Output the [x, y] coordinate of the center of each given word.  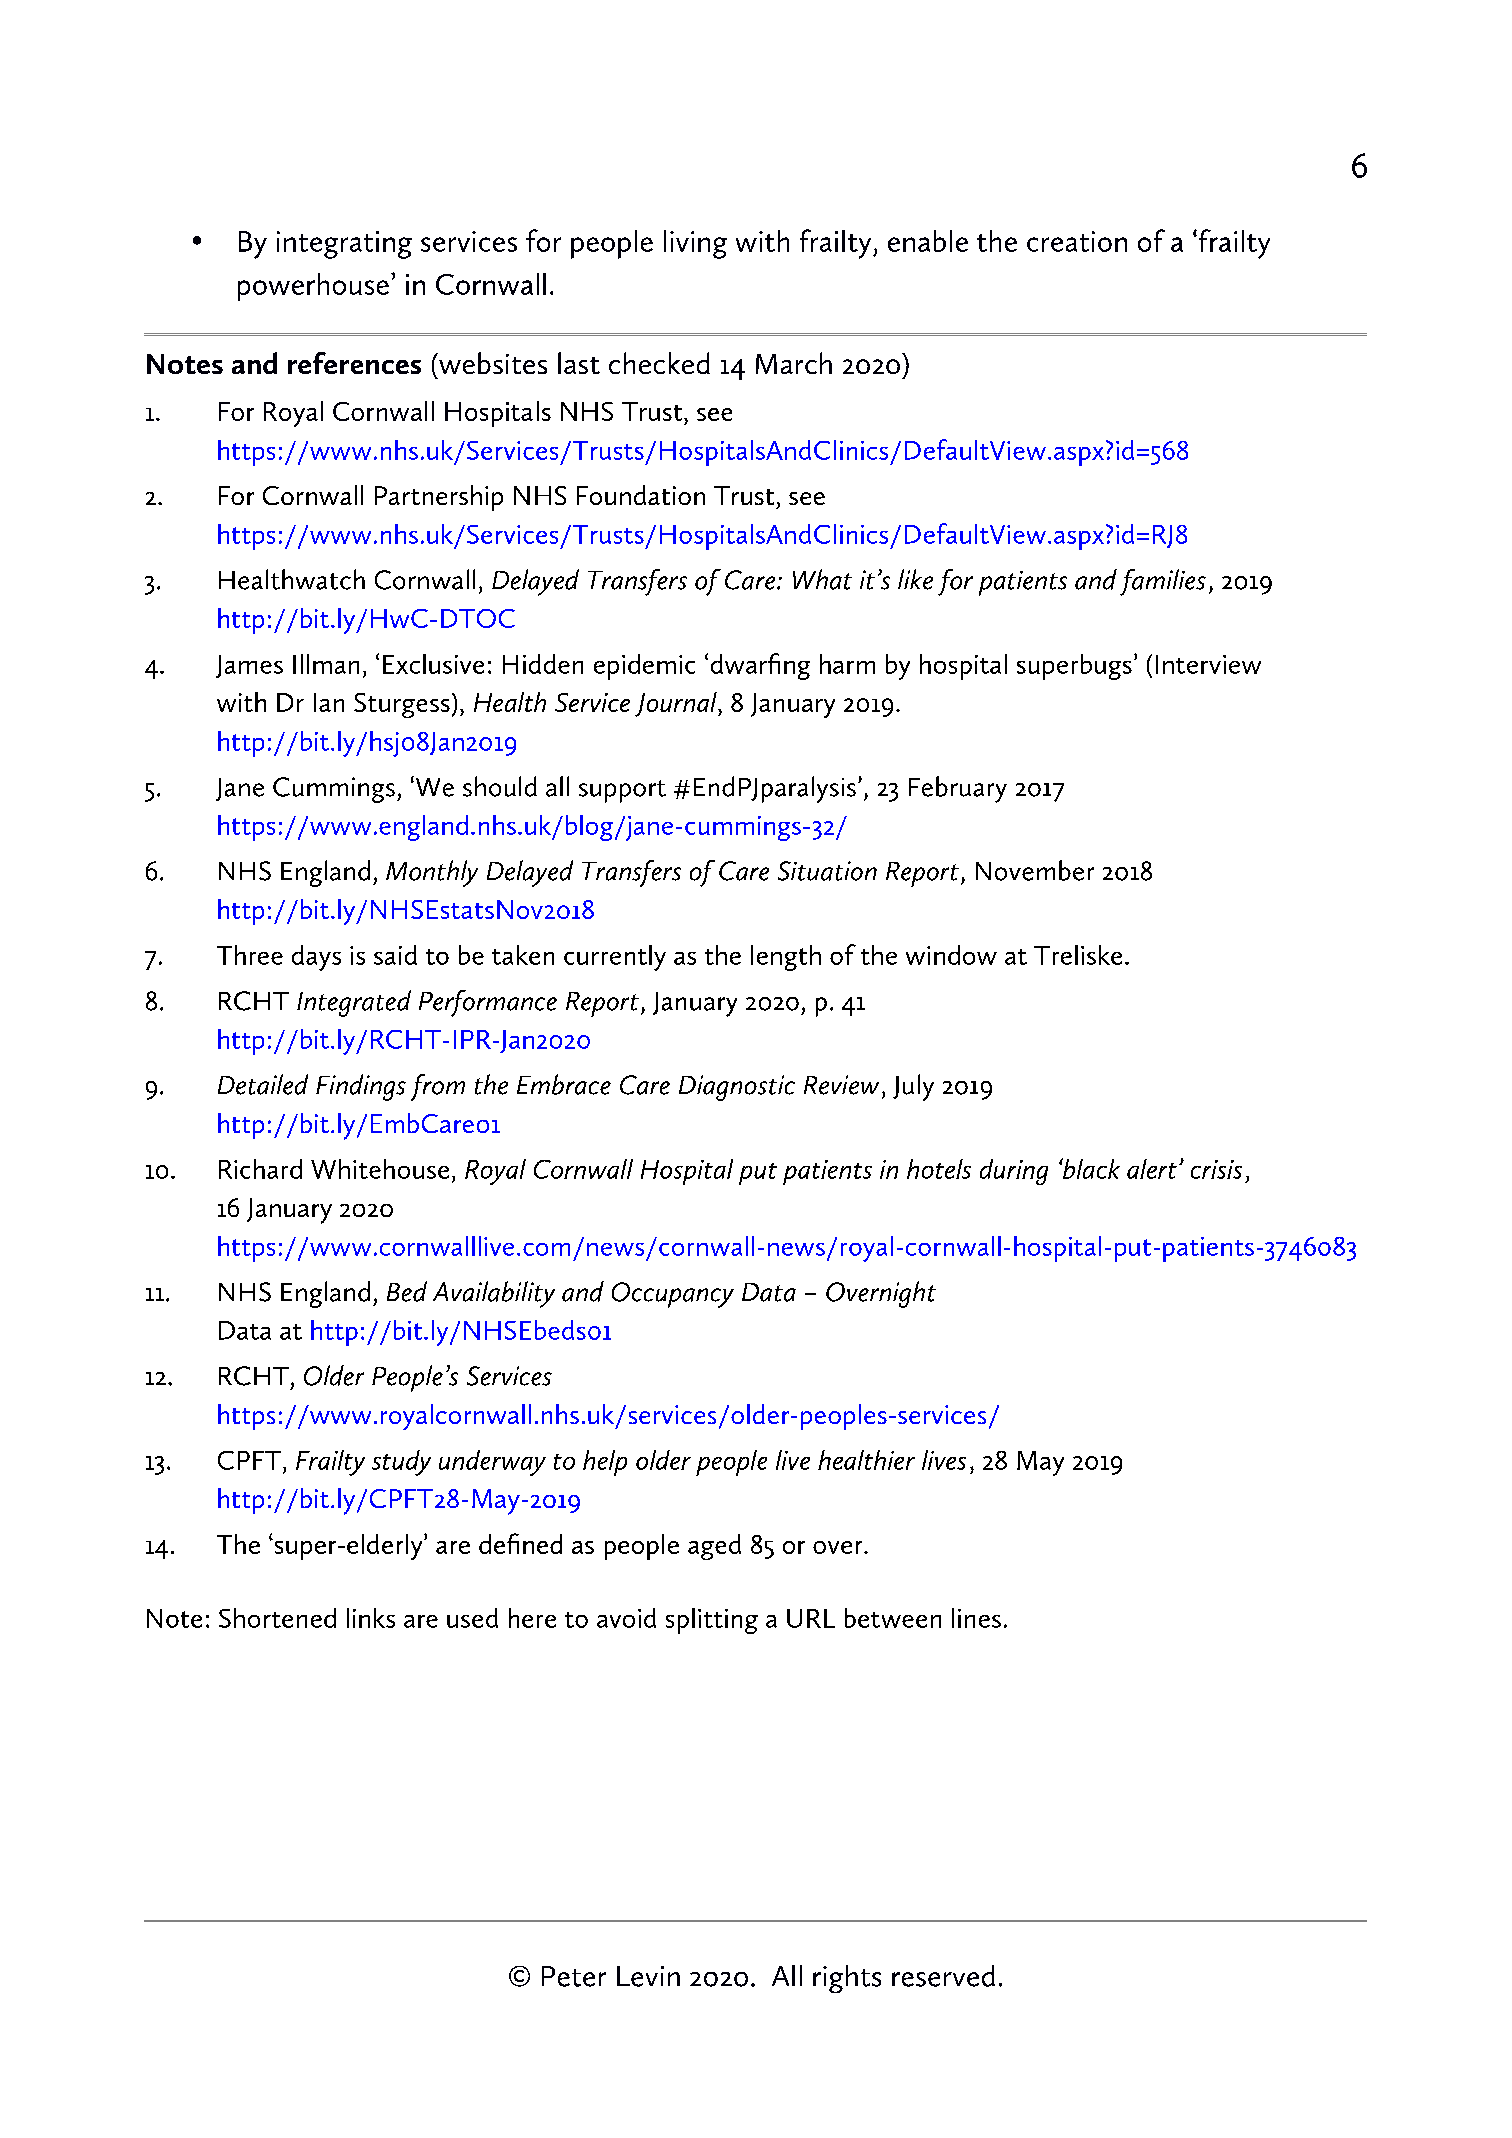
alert [1152, 1169]
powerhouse [313, 287]
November [1035, 870]
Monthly [432, 873]
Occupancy [673, 1295]
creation [1077, 241]
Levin [648, 1976]
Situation [827, 871]
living [695, 244]
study [401, 1463]
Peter [574, 1976]
